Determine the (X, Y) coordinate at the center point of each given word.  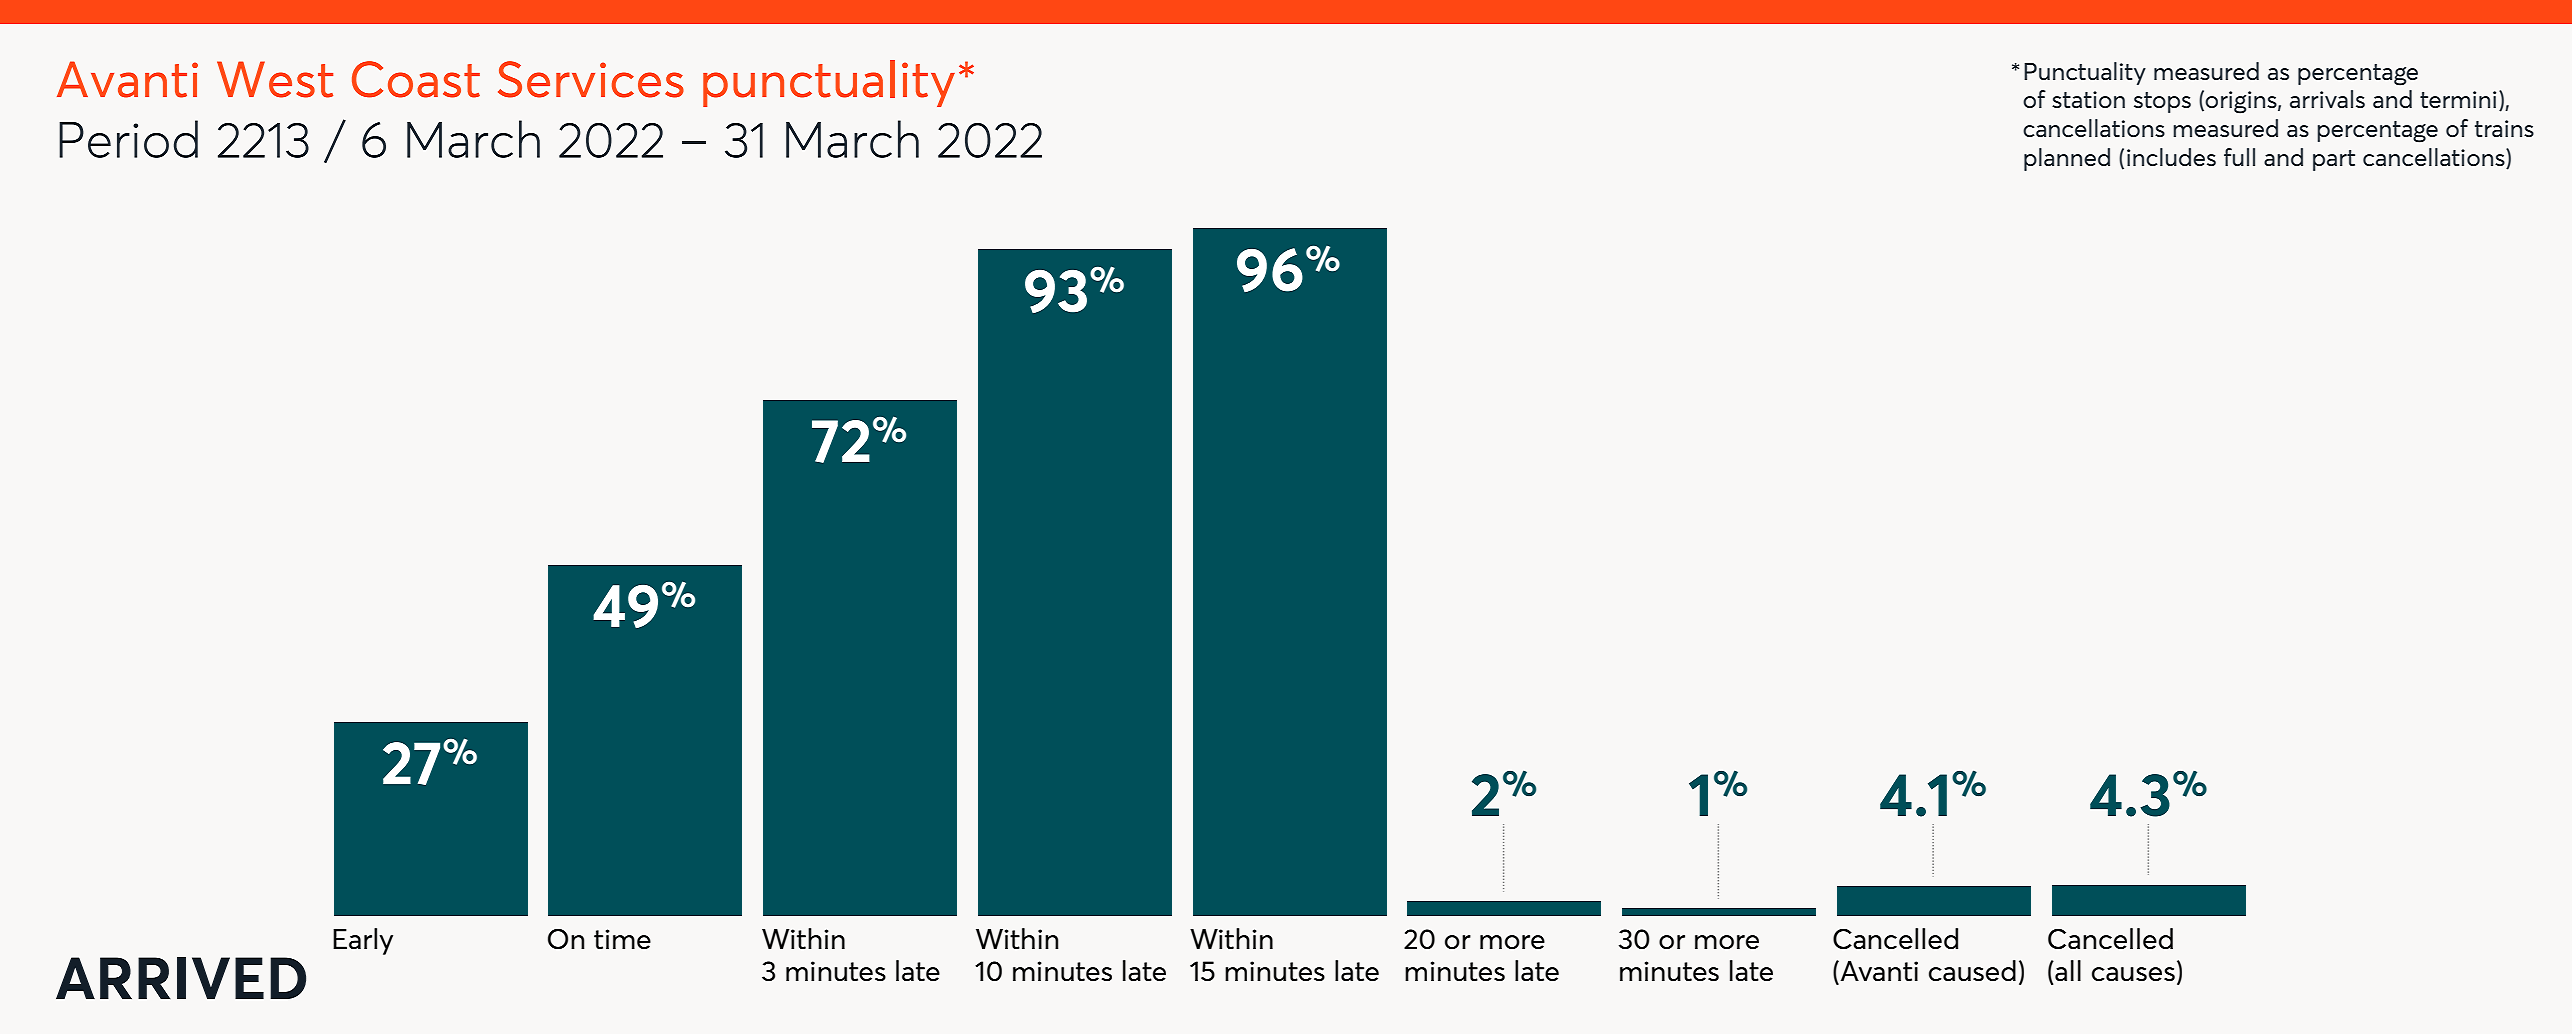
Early (363, 941)
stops (2162, 102)
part (2334, 160)
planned (2067, 159)
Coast (416, 79)
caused (1972, 970)
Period (128, 139)
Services (591, 79)
